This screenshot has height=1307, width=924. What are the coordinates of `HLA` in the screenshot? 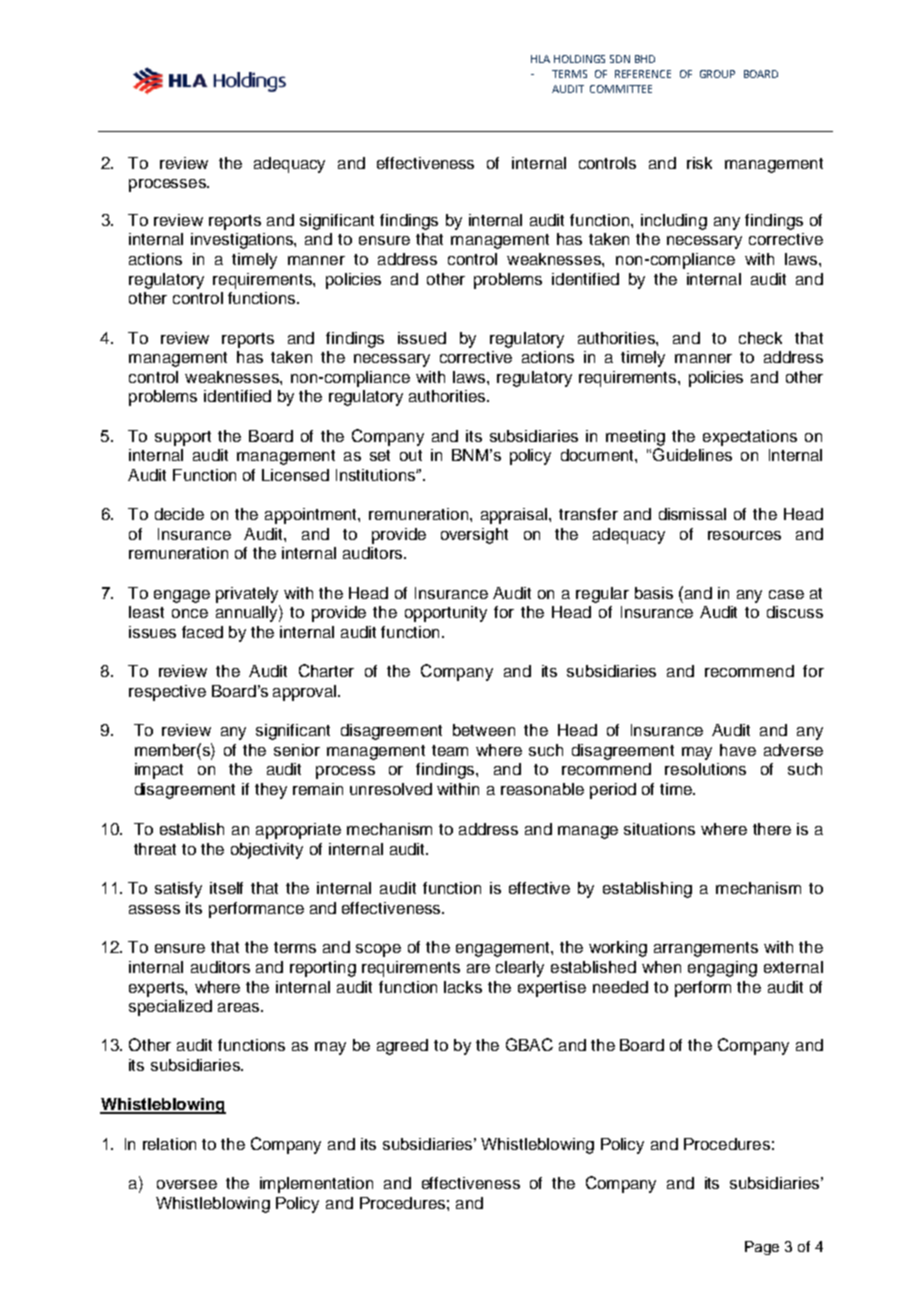 It's located at (540, 59).
